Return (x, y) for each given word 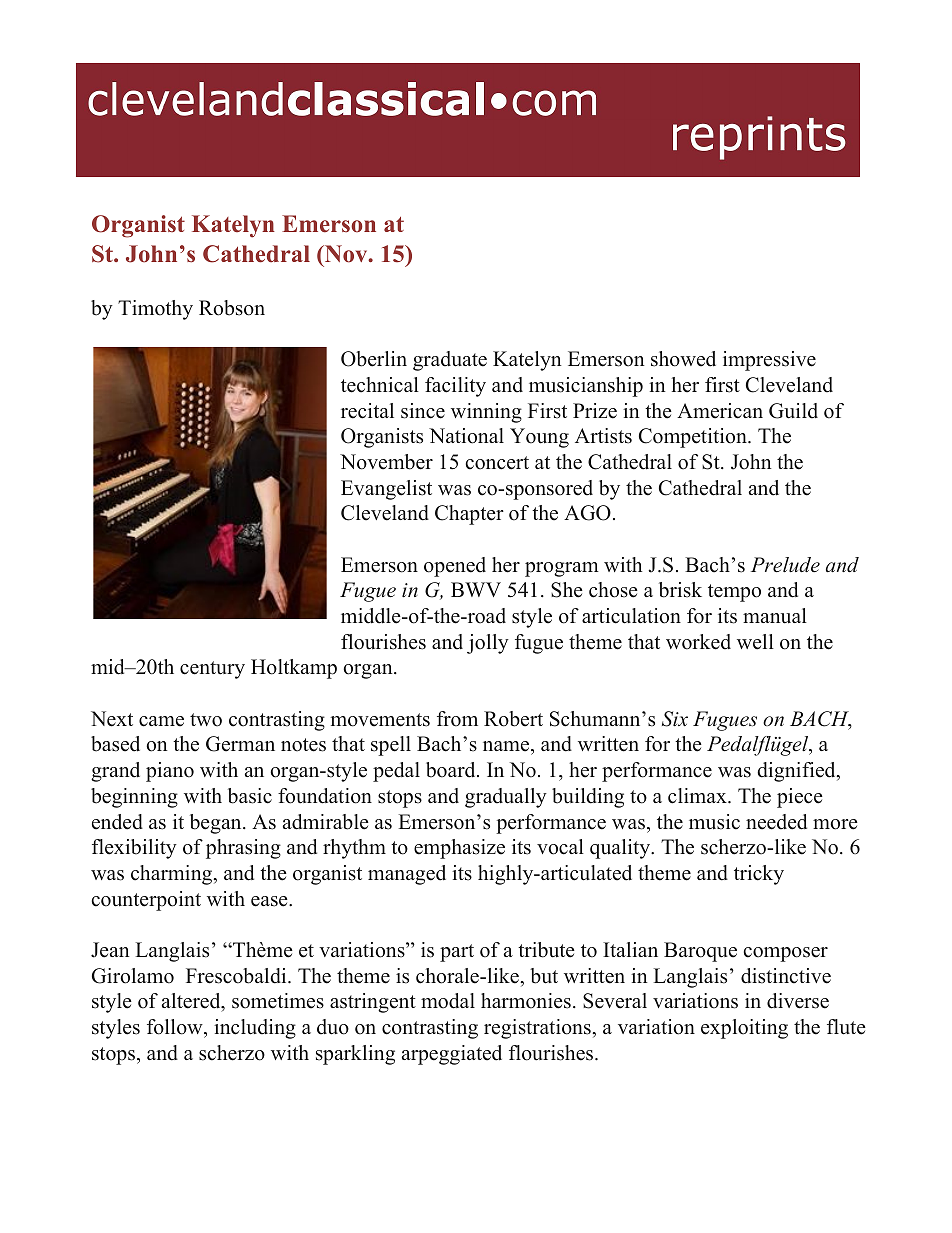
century (212, 670)
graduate (450, 361)
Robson (232, 308)
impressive (769, 361)
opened (455, 567)
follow (176, 1027)
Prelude (785, 565)
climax (698, 796)
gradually (506, 798)
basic (250, 796)
